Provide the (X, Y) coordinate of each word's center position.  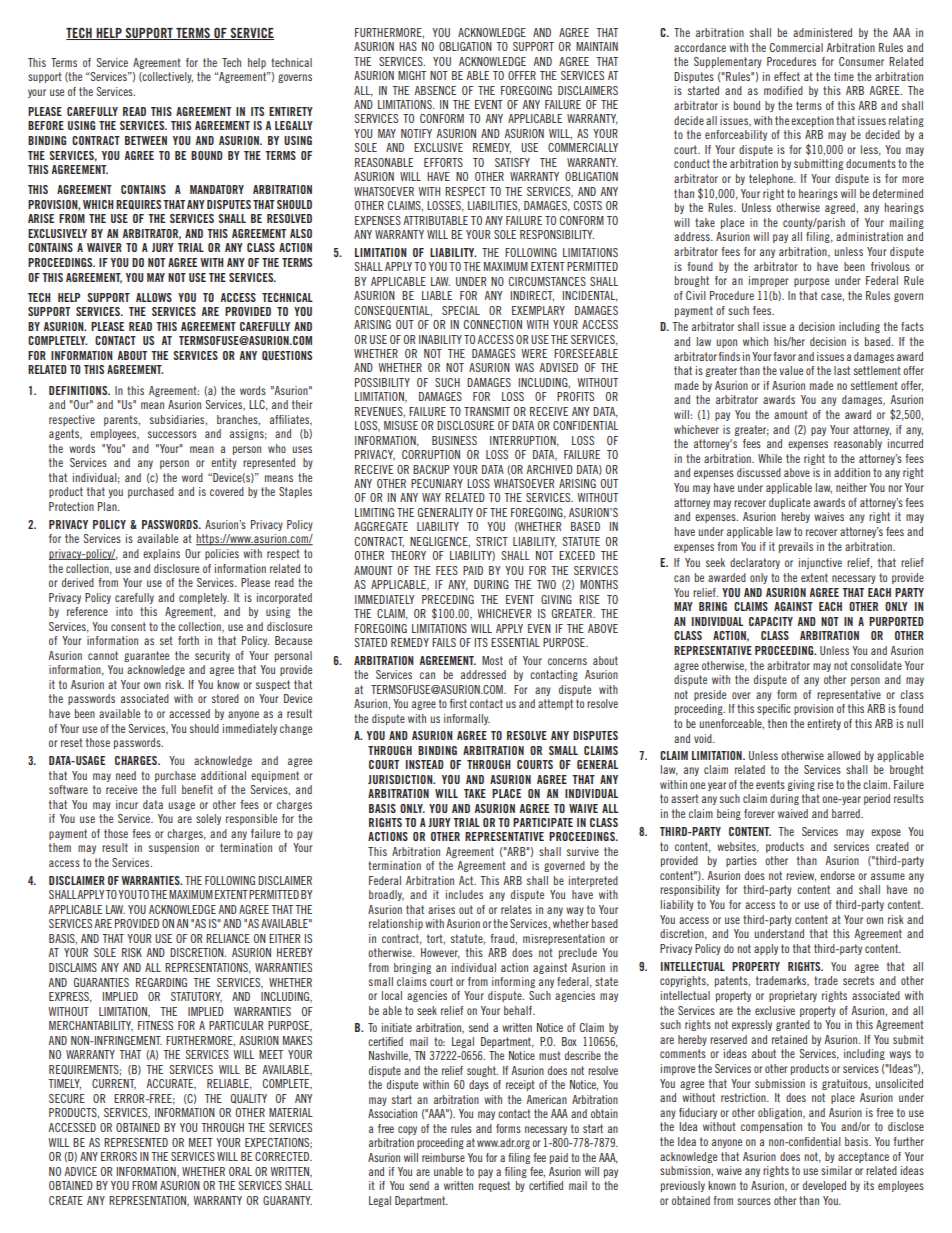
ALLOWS (154, 297)
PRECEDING (448, 599)
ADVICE (80, 1171)
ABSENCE (435, 90)
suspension (174, 848)
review (801, 876)
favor (784, 356)
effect (787, 76)
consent (128, 626)
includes (464, 894)
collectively (167, 77)
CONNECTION (493, 324)
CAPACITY (771, 621)
